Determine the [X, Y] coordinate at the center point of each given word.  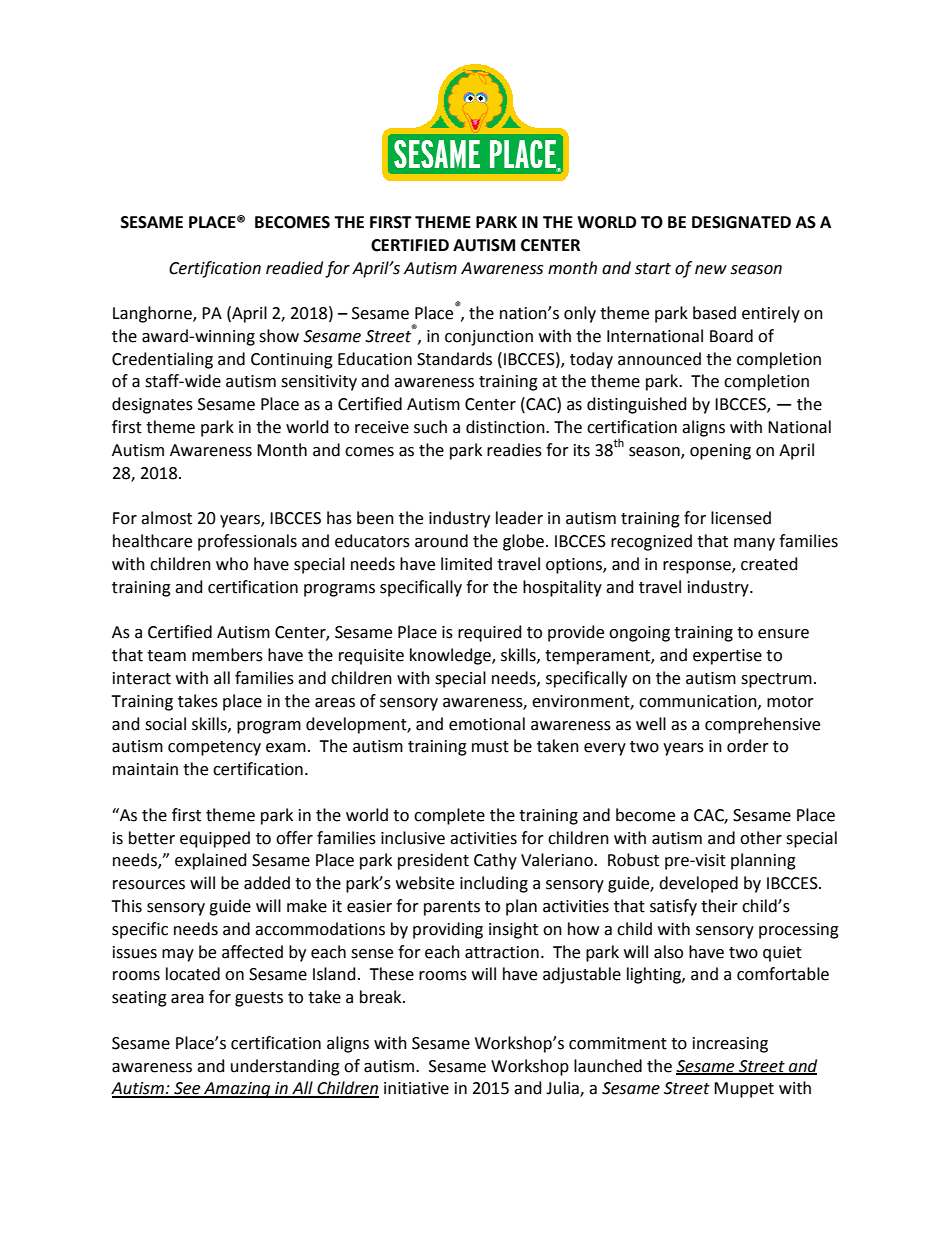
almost [166, 518]
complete [449, 816]
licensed [741, 518]
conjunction [489, 338]
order [748, 746]
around [441, 541]
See [187, 1089]
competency [214, 748]
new [711, 270]
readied [294, 268]
